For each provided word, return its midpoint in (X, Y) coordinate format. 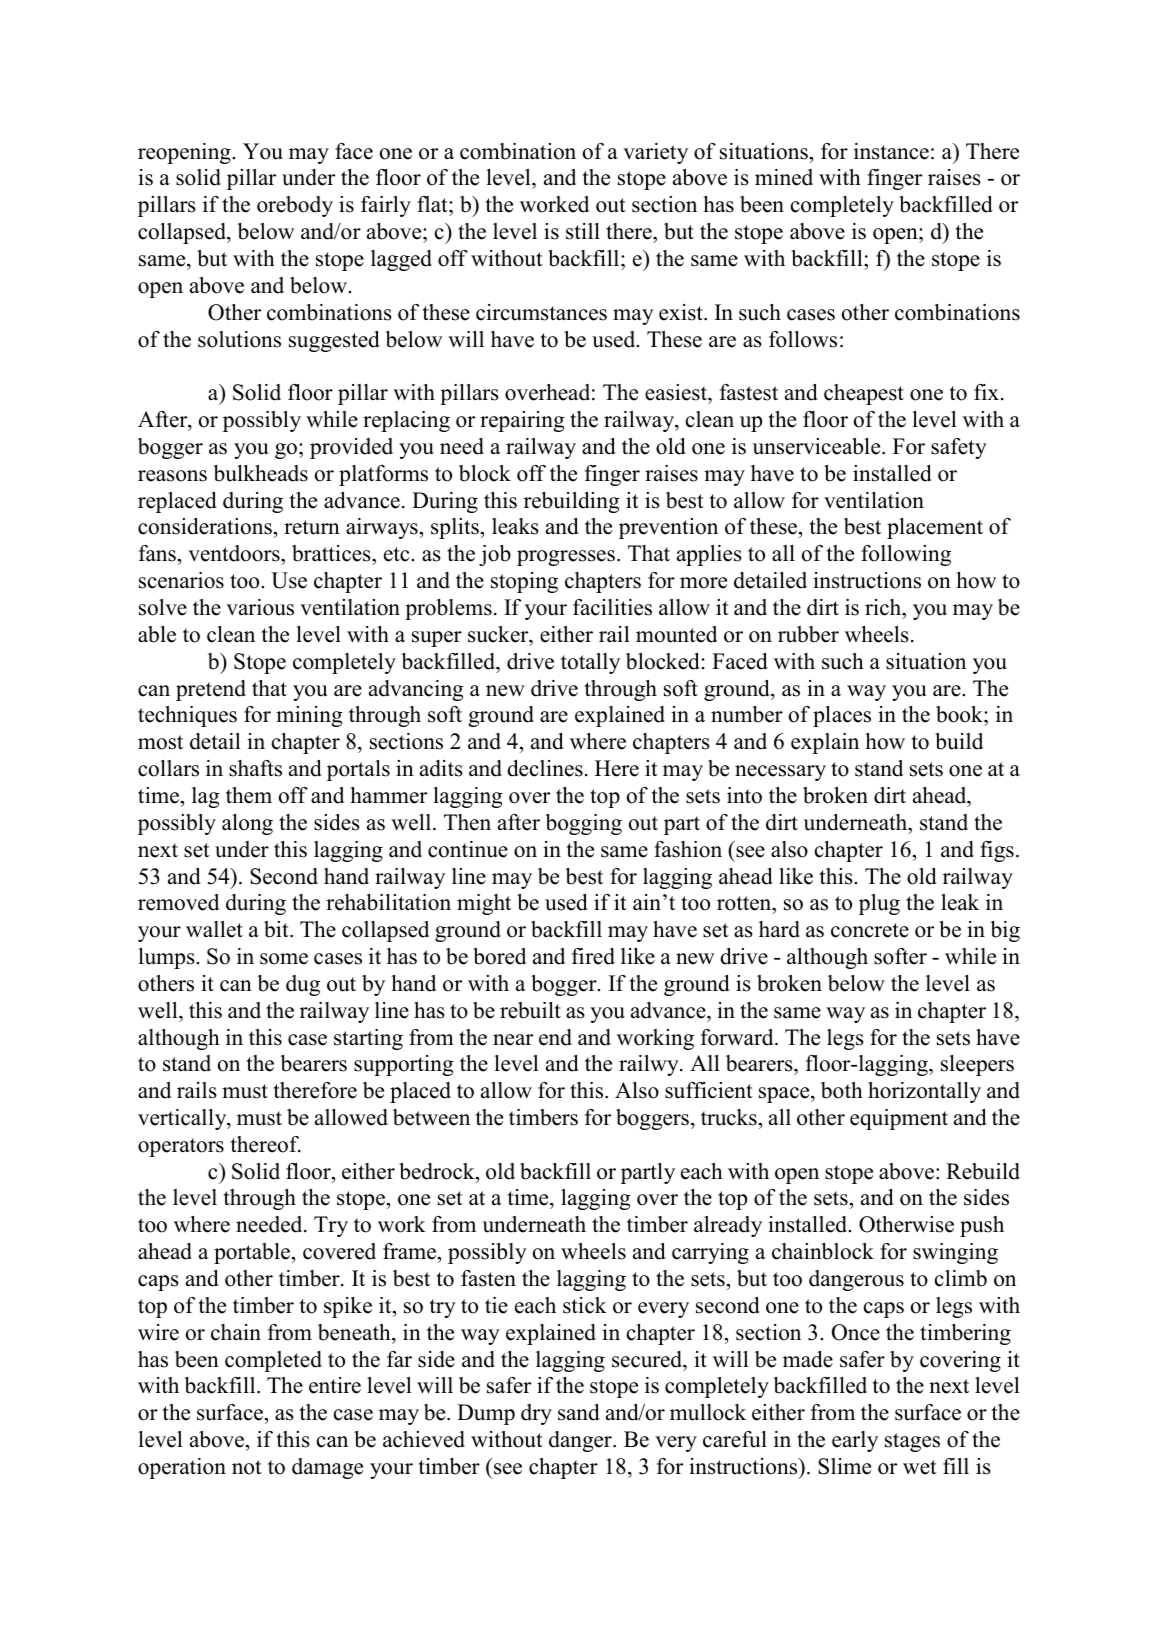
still (583, 231)
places (842, 716)
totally (590, 663)
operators (181, 1147)
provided (351, 448)
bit (277, 929)
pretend (211, 690)
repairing (522, 421)
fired (593, 956)
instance (891, 151)
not (247, 1467)
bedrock (438, 1171)
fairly (386, 206)
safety (959, 448)
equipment (899, 1119)
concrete (870, 930)
